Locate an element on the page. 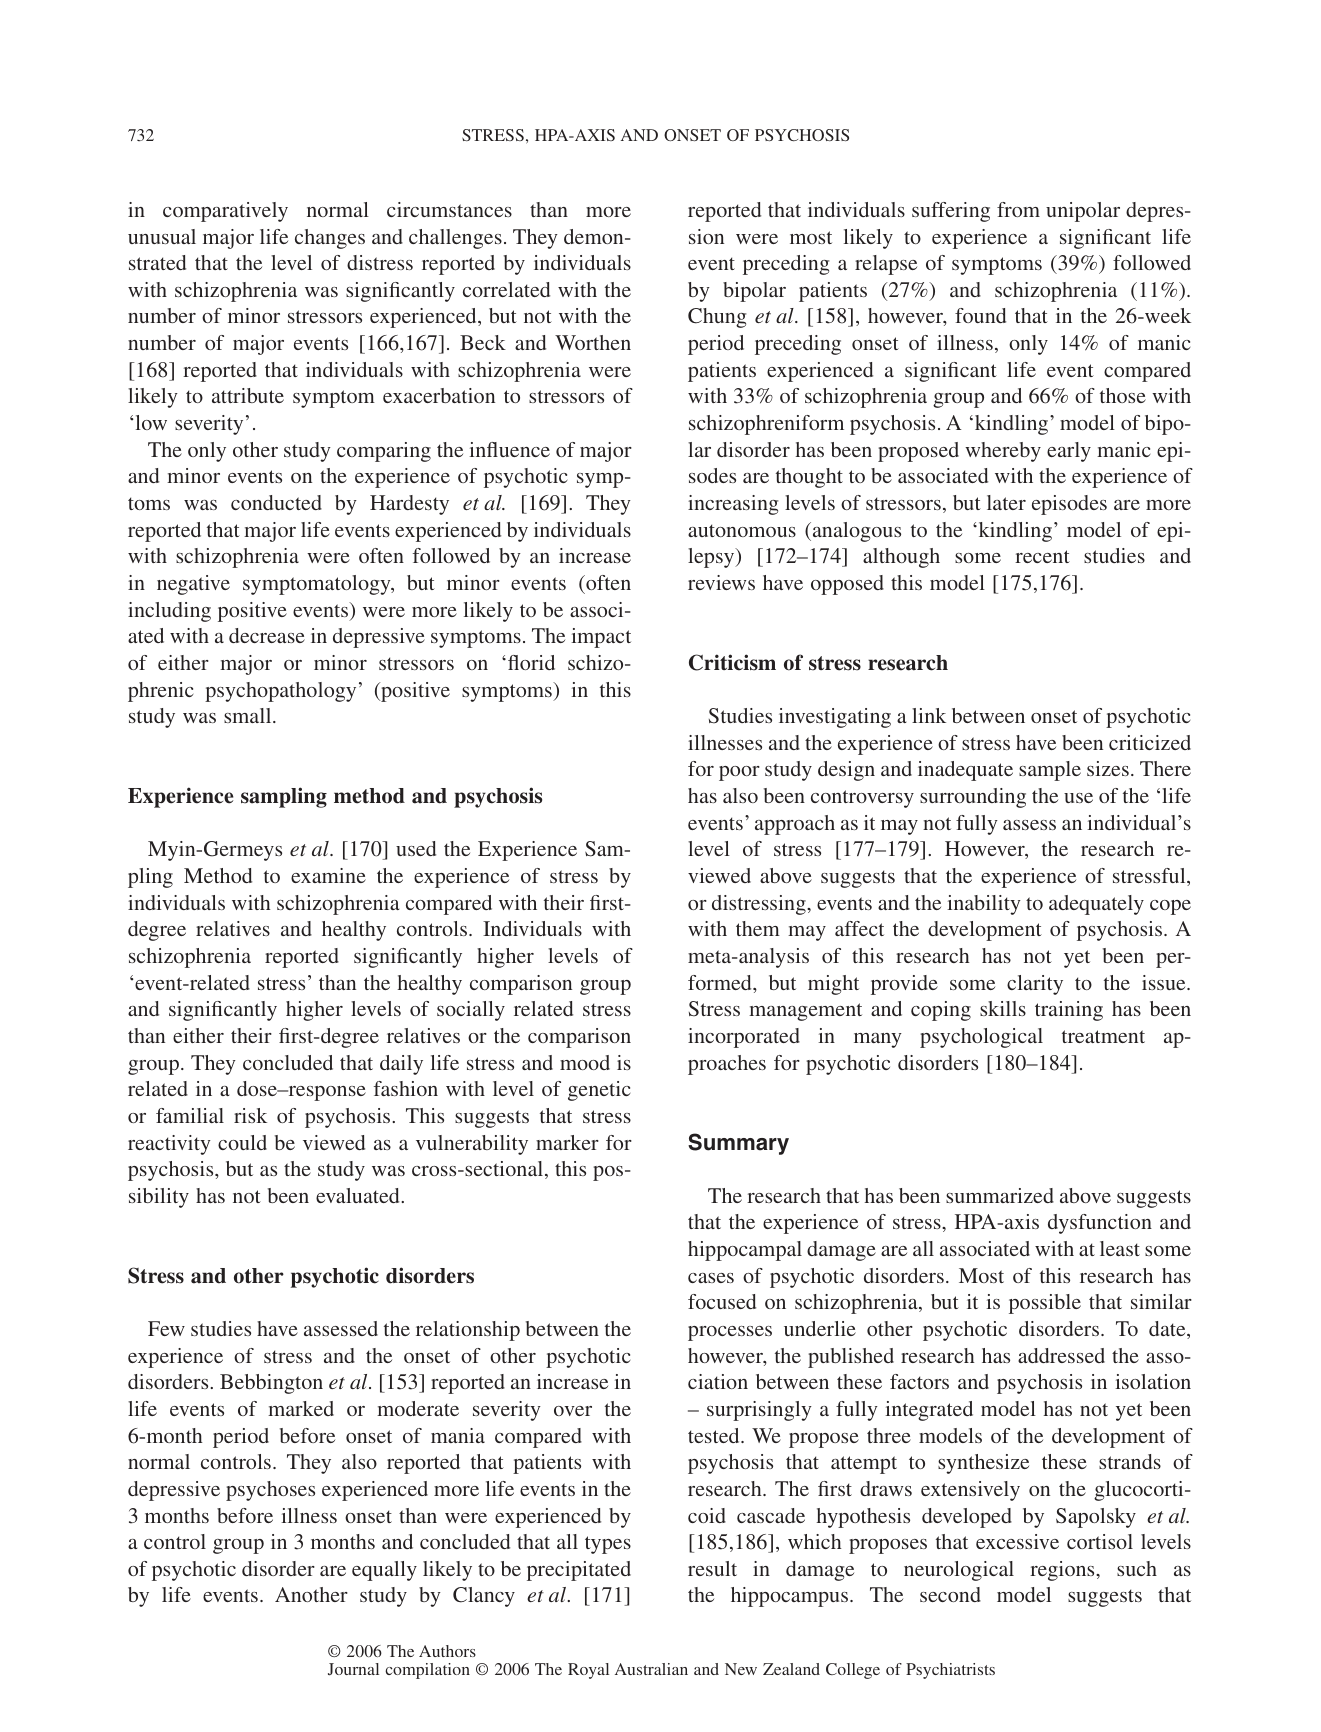  genetic is located at coordinates (599, 1091).
